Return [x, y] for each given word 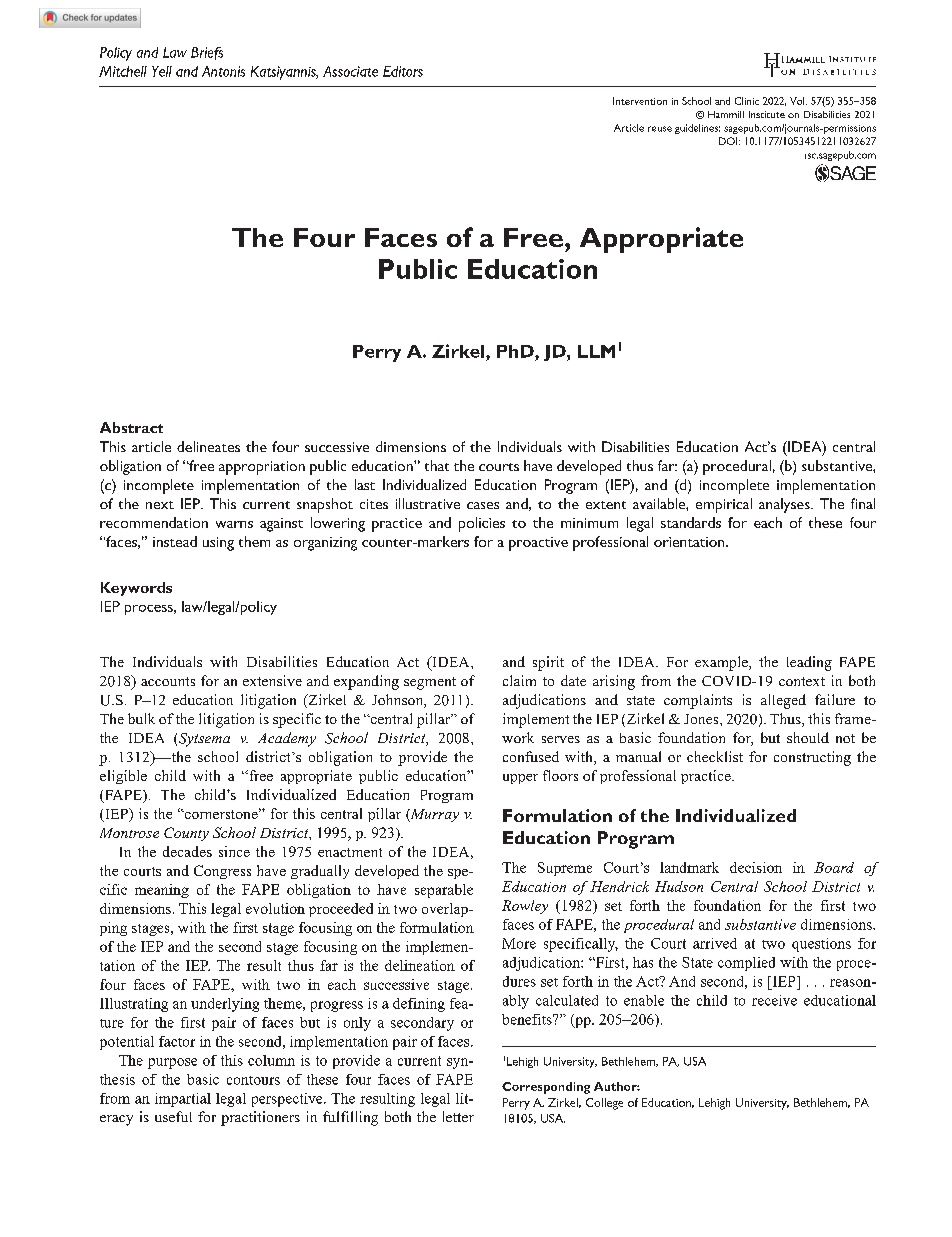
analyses [785, 505]
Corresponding [546, 1088]
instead [175, 541]
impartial [183, 1100]
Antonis [223, 71]
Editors [403, 71]
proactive [538, 544]
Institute [767, 114]
